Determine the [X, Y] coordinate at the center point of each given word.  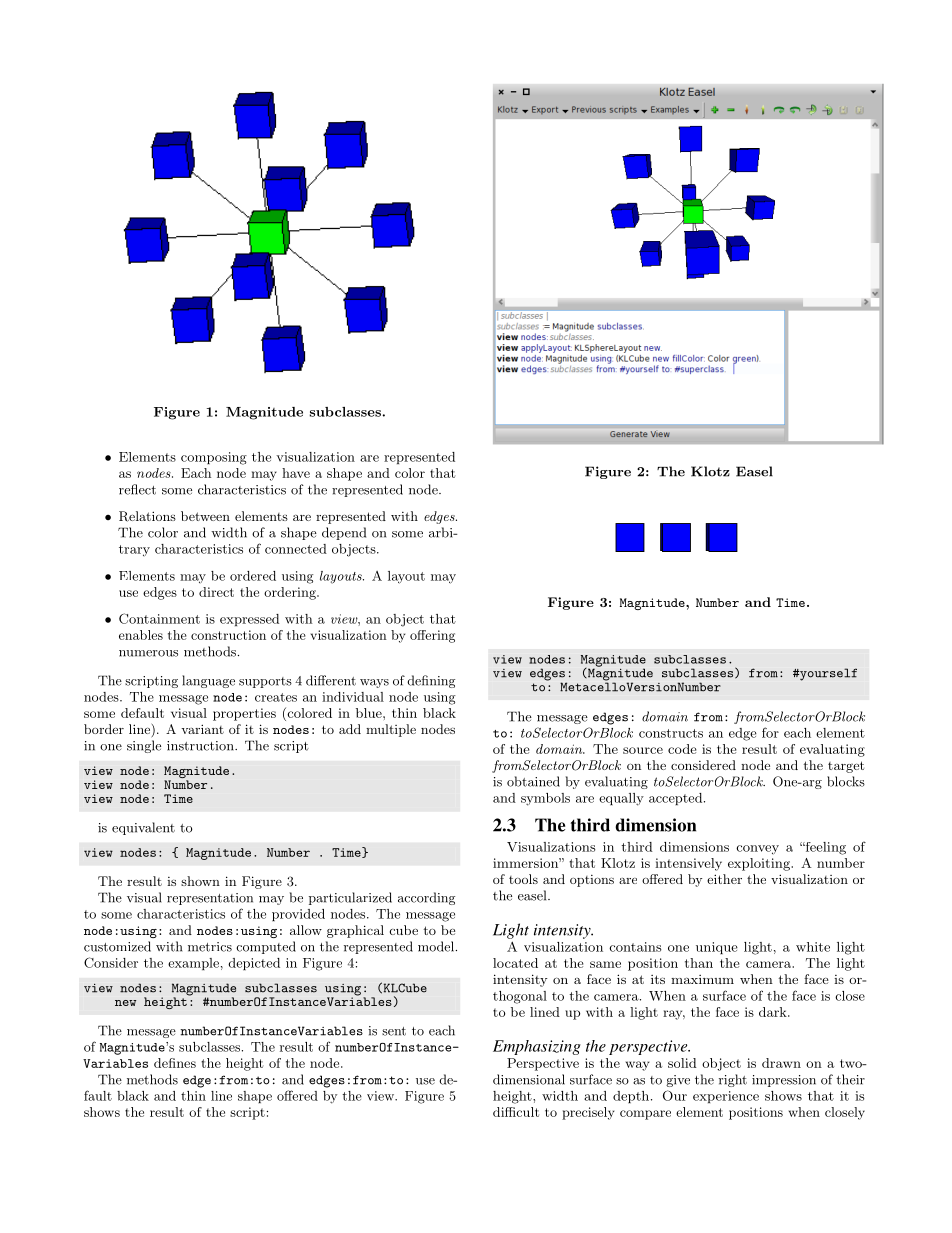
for [770, 732]
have [296, 473]
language [208, 681]
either [724, 879]
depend [344, 533]
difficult [516, 1112]
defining [431, 681]
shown [200, 881]
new [125, 1003]
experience [726, 1097]
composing [214, 458]
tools [523, 879]
